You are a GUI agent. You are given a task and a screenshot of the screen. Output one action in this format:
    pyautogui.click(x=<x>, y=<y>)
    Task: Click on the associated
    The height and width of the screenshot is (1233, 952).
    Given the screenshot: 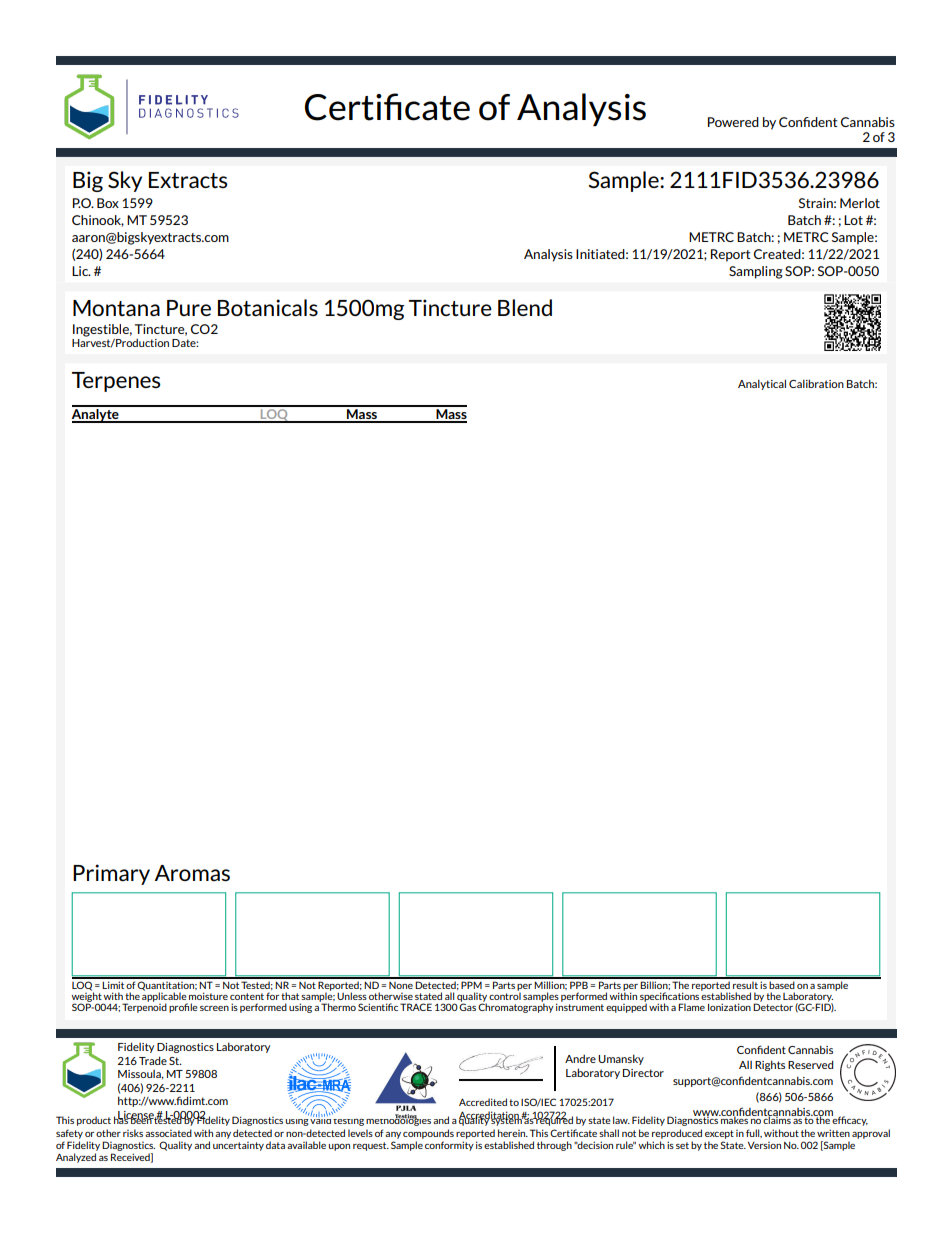 What is the action you would take?
    pyautogui.click(x=168, y=1133)
